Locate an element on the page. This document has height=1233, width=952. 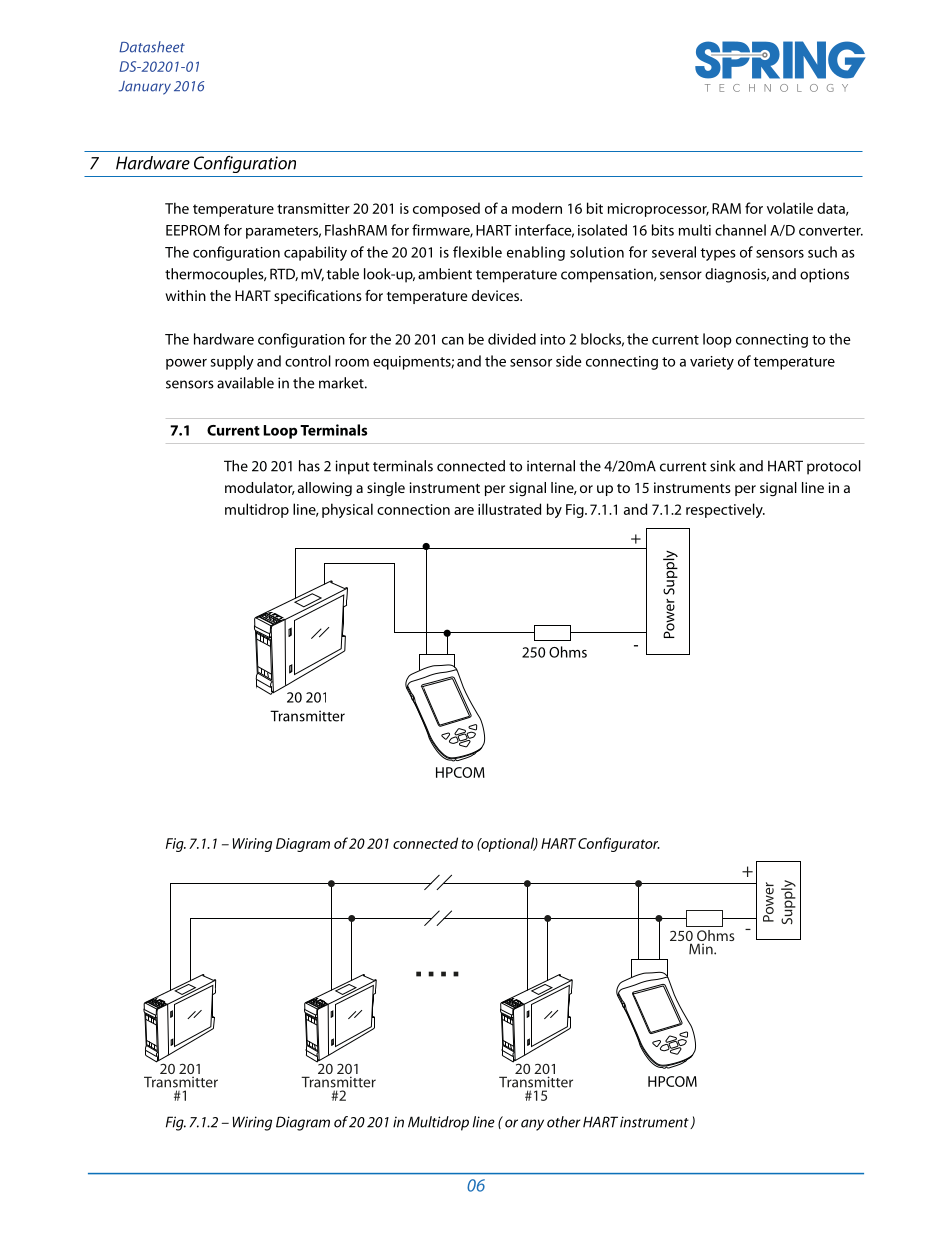
Configurator is located at coordinates (619, 844).
